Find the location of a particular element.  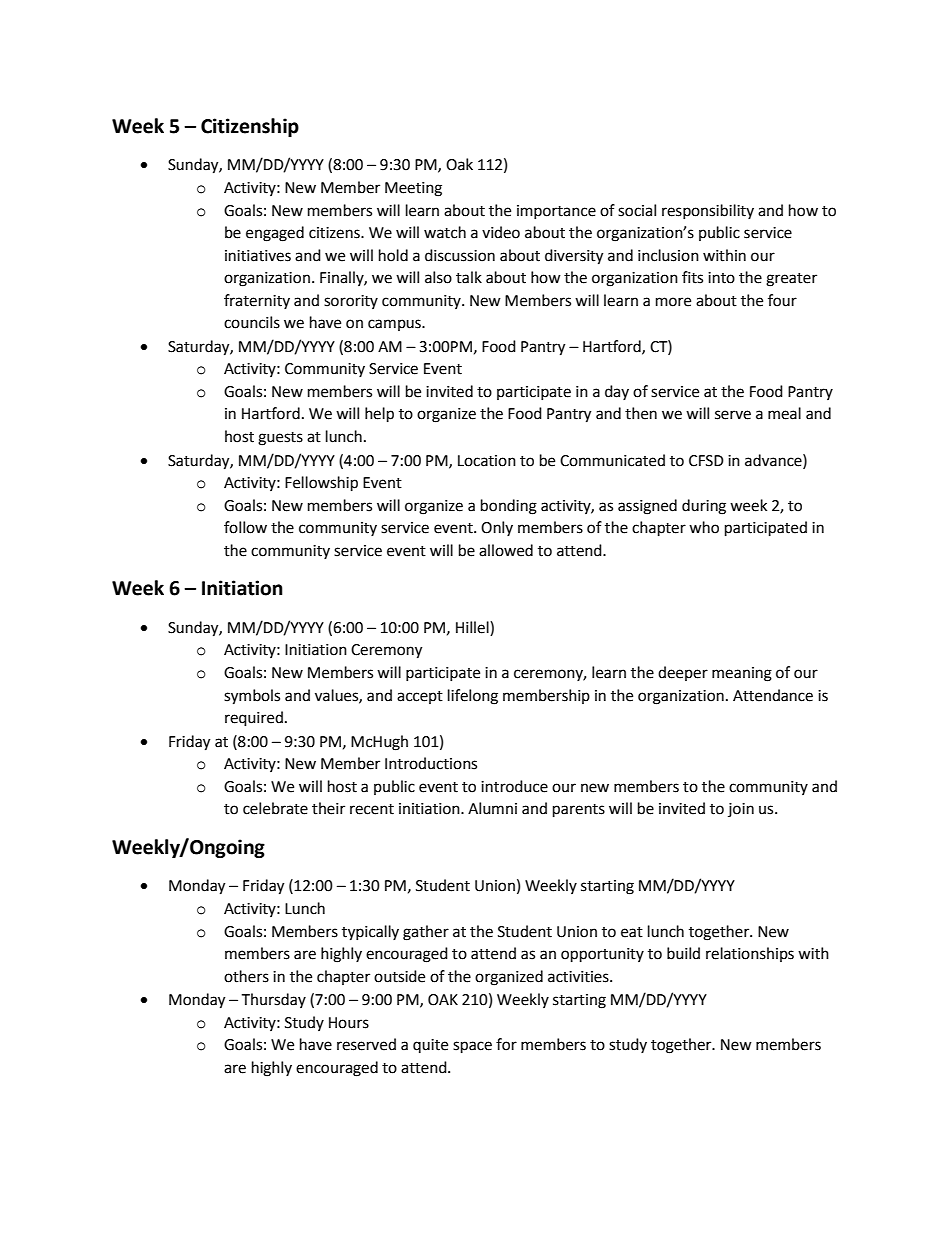

engaged is located at coordinates (275, 234).
